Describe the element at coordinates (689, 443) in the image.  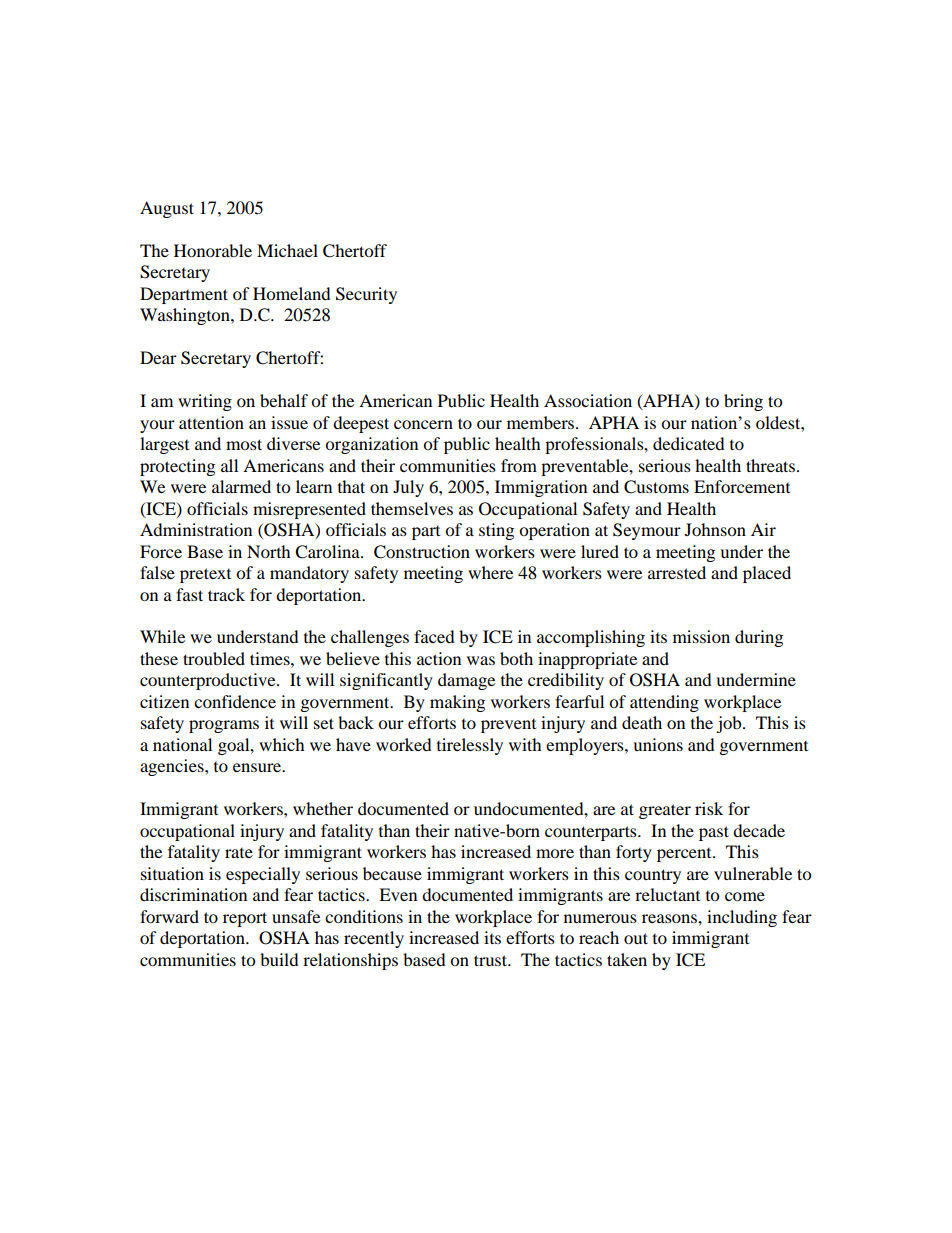
I see `dedicated` at that location.
